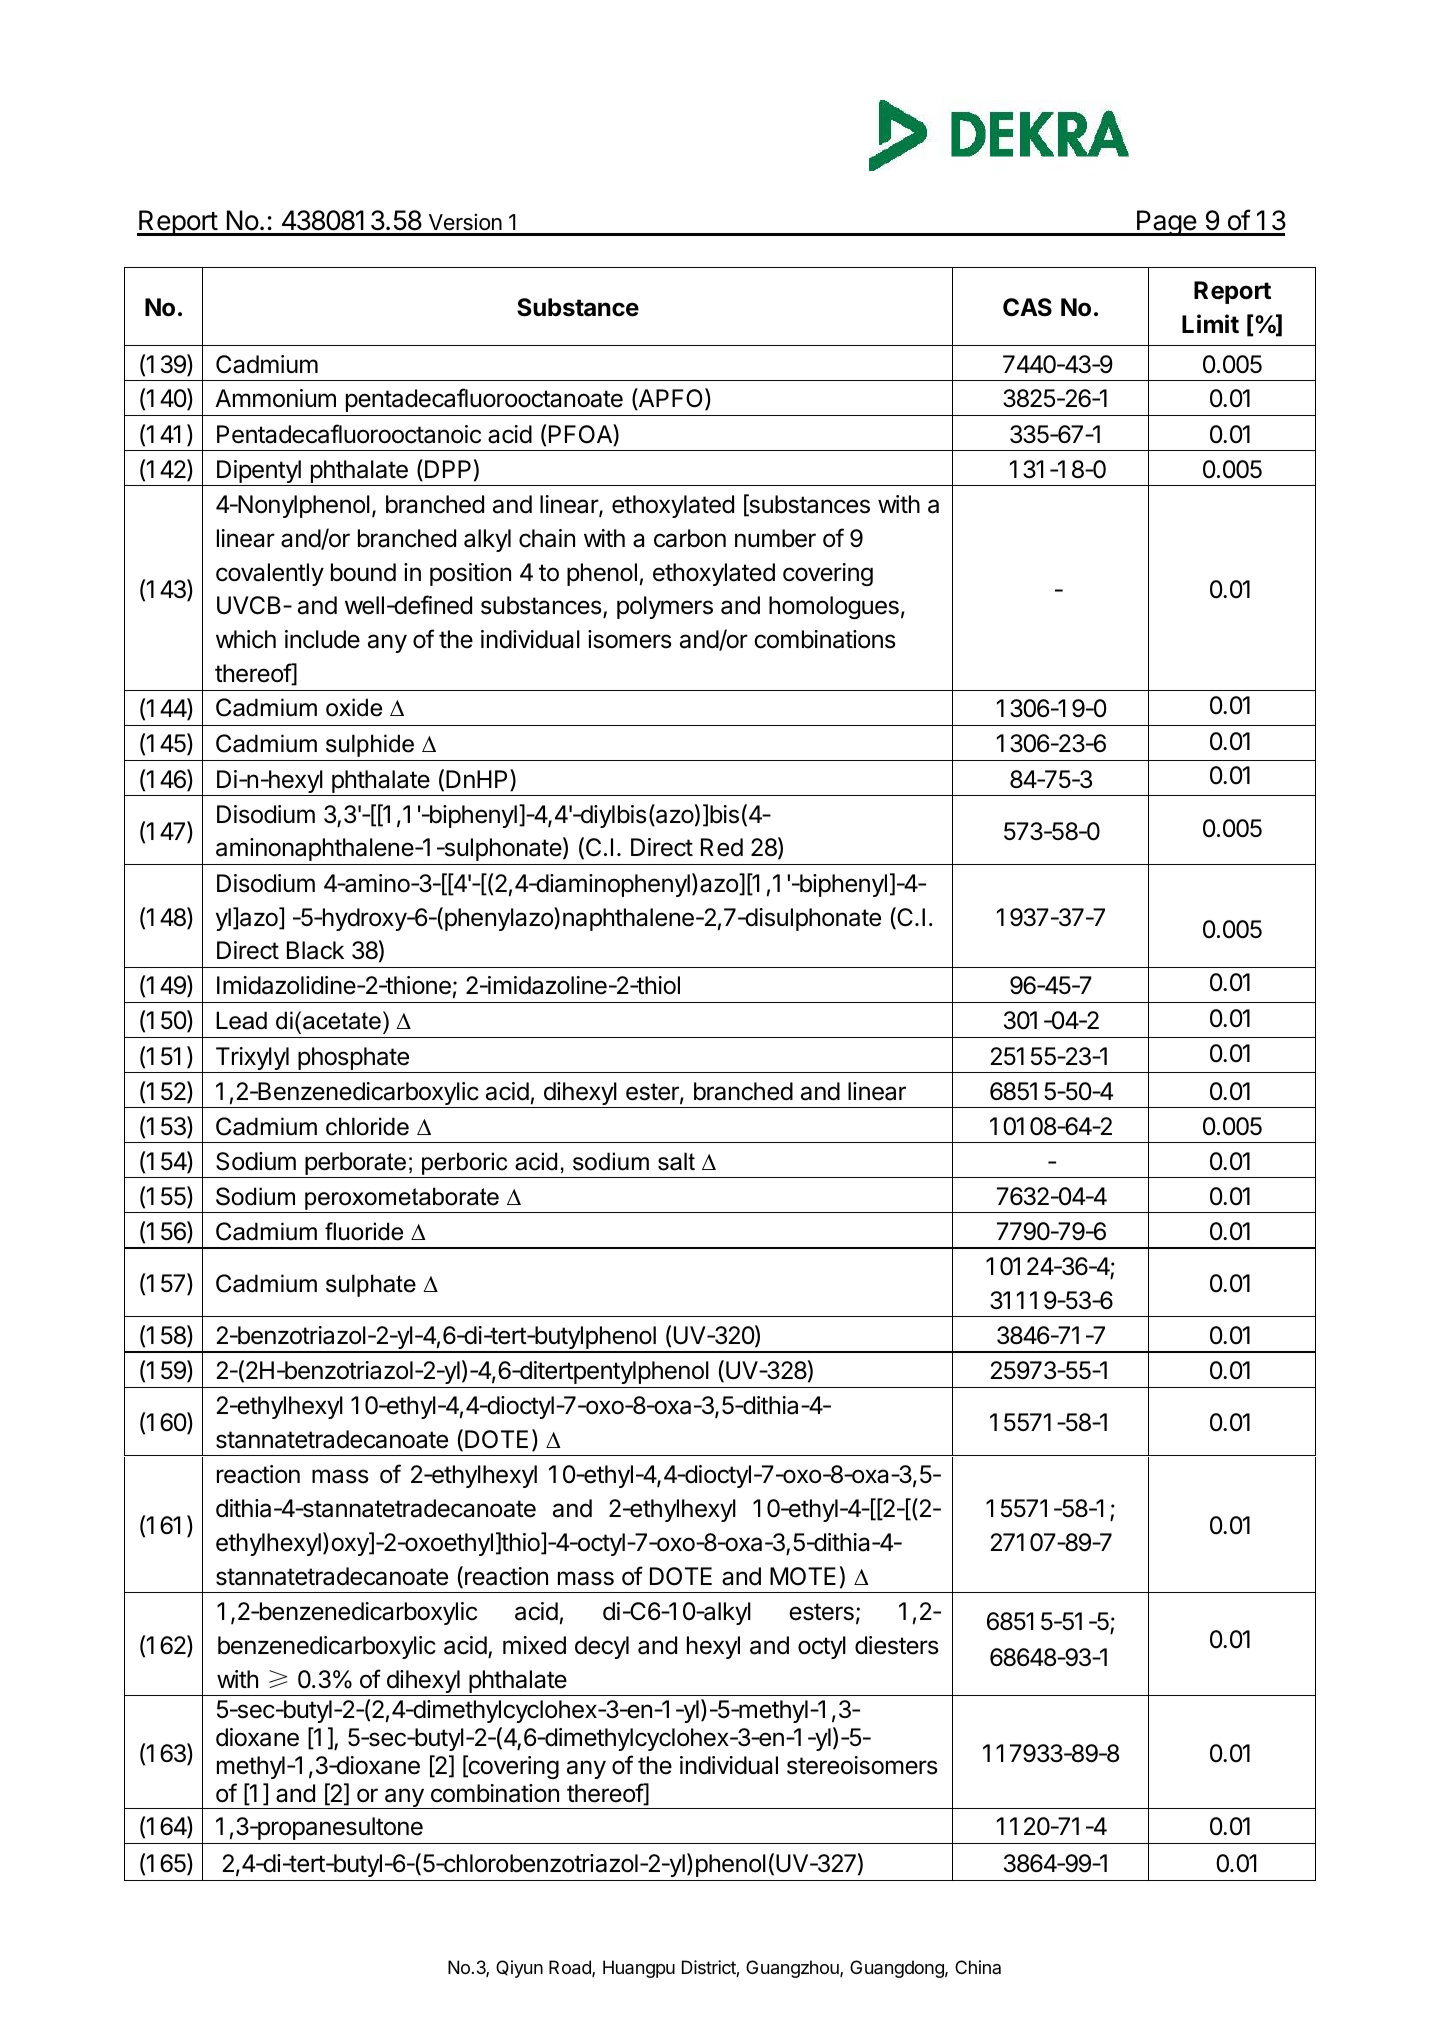  I want to click on salt, so click(676, 1161).
